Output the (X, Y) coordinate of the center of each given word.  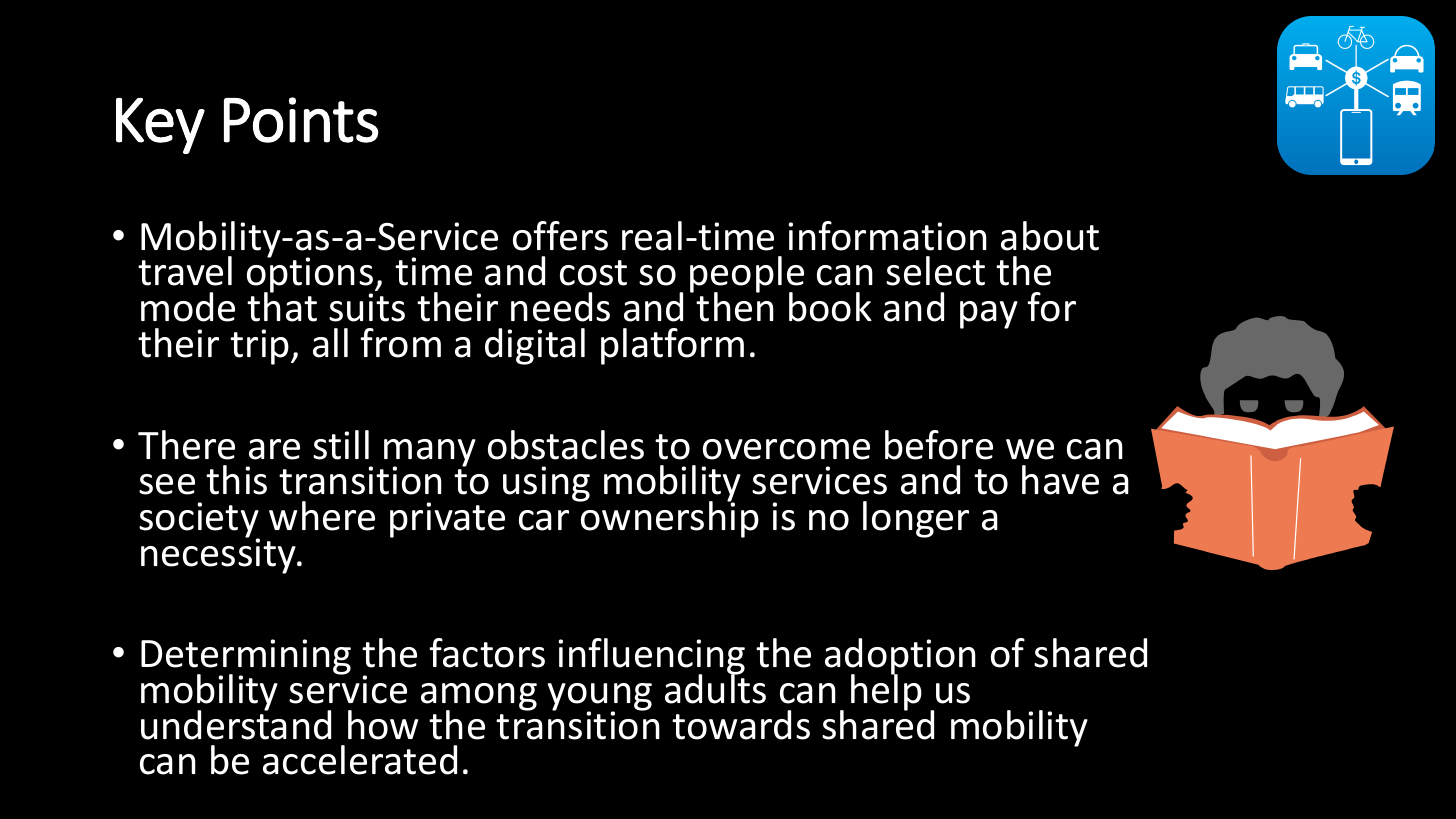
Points (301, 120)
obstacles (566, 445)
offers (560, 236)
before (939, 445)
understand (236, 724)
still (341, 445)
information (887, 236)
